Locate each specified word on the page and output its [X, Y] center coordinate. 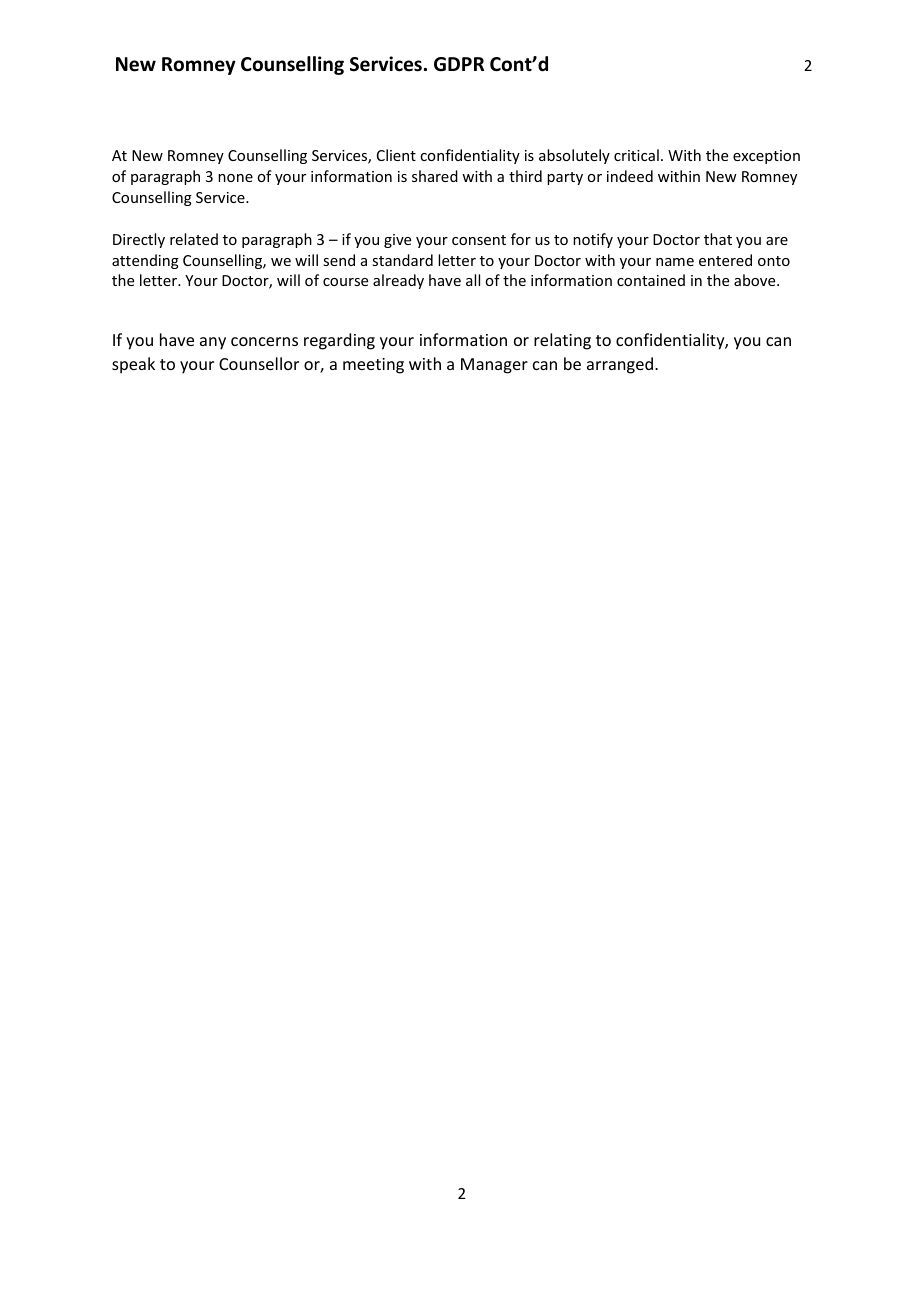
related [194, 239]
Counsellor [259, 363]
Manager [494, 366]
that [718, 239]
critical [636, 155]
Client [396, 155]
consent [479, 240]
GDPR [459, 64]
